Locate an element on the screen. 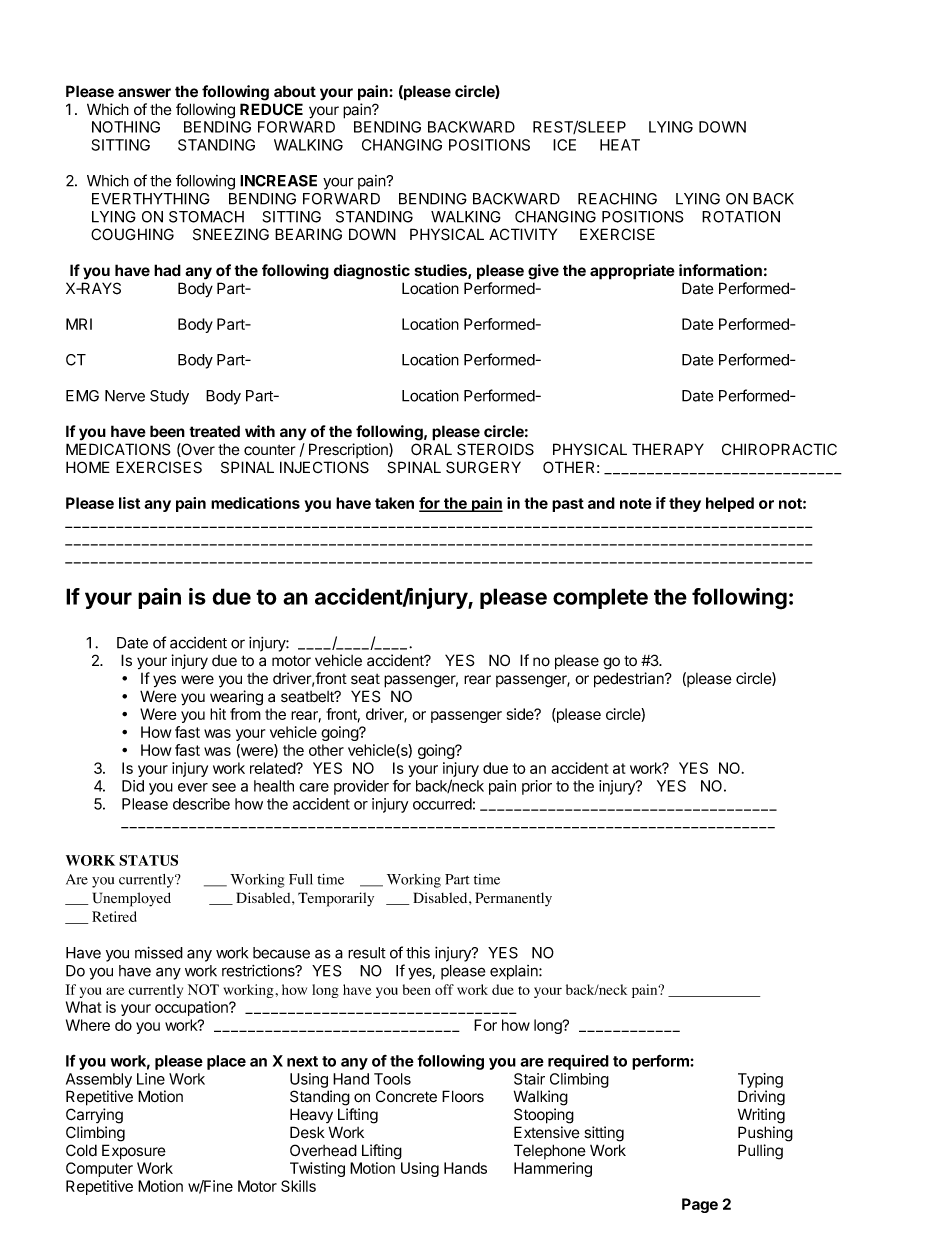  pedestrian is located at coordinates (630, 680).
